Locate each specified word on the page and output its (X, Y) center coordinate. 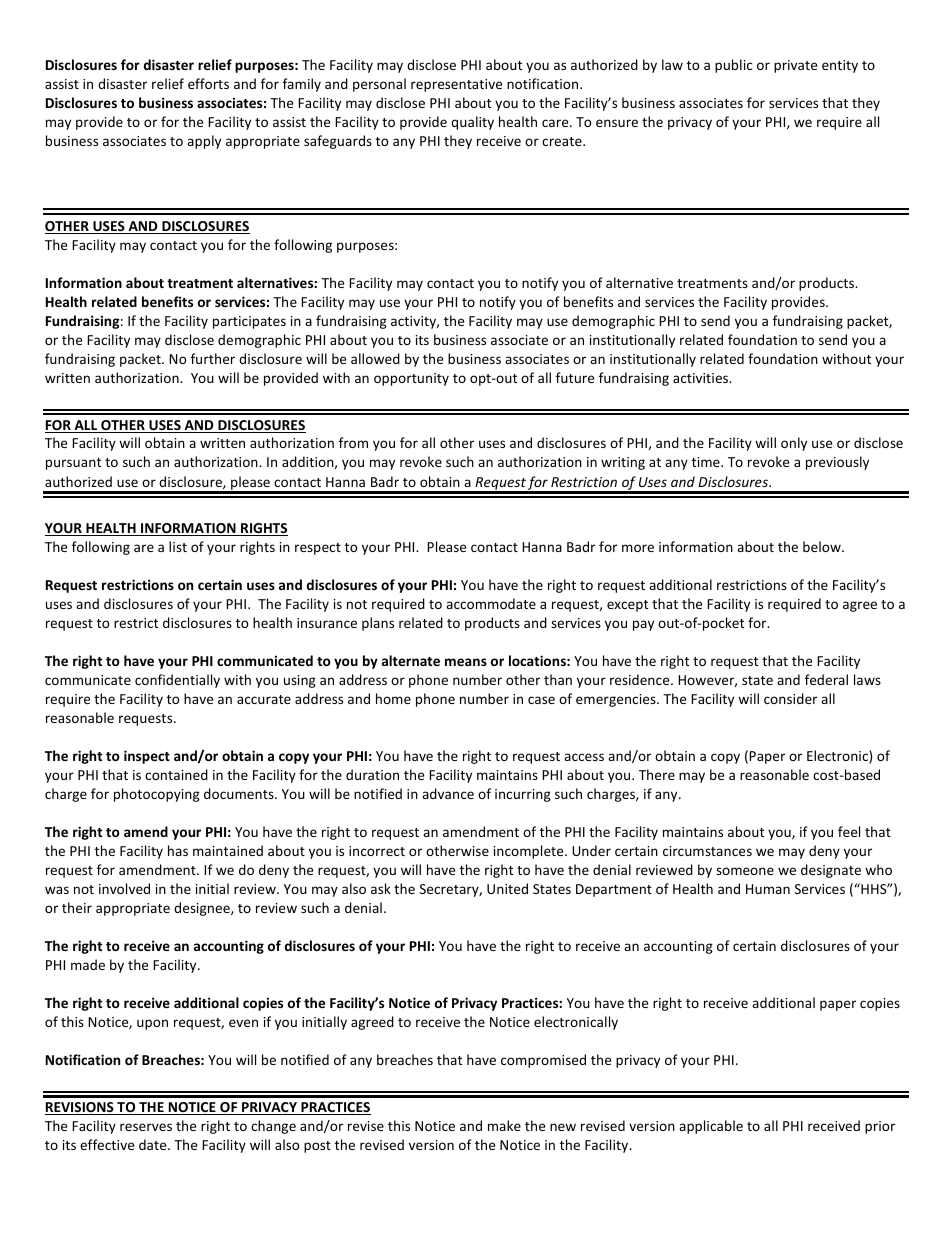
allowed (375, 358)
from (353, 442)
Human (768, 889)
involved (124, 888)
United (507, 888)
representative (456, 85)
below (823, 546)
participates (249, 322)
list (178, 546)
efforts (208, 83)
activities (702, 378)
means (466, 662)
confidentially (177, 681)
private (795, 66)
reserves (146, 1127)
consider (790, 698)
